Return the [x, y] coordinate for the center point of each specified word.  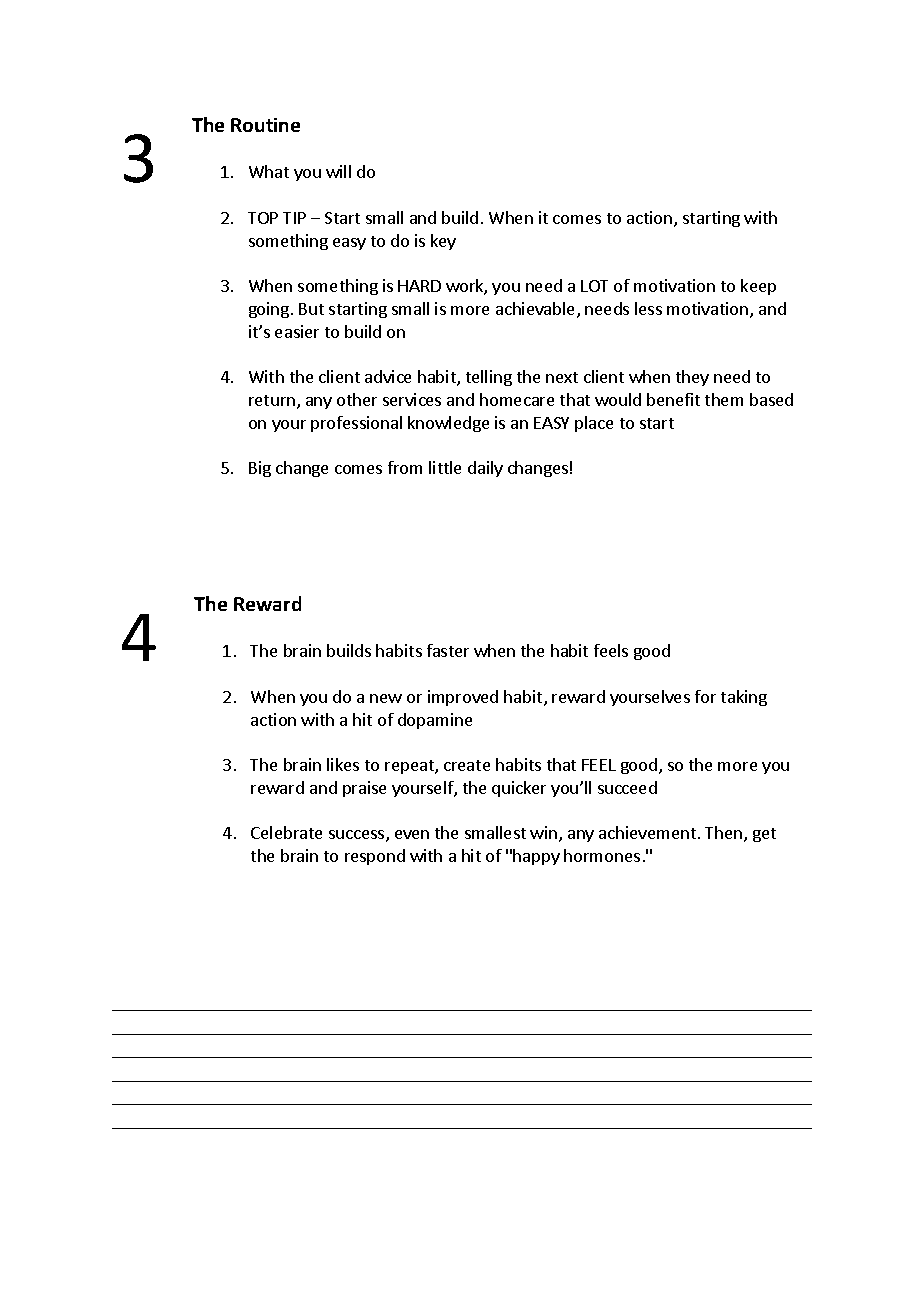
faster [448, 650]
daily [485, 469]
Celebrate [286, 832]
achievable [537, 310]
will [338, 171]
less [648, 308]
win [543, 832]
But [311, 309]
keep [758, 287]
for [705, 696]
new [386, 698]
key [443, 242]
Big [260, 469]
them [724, 399]
